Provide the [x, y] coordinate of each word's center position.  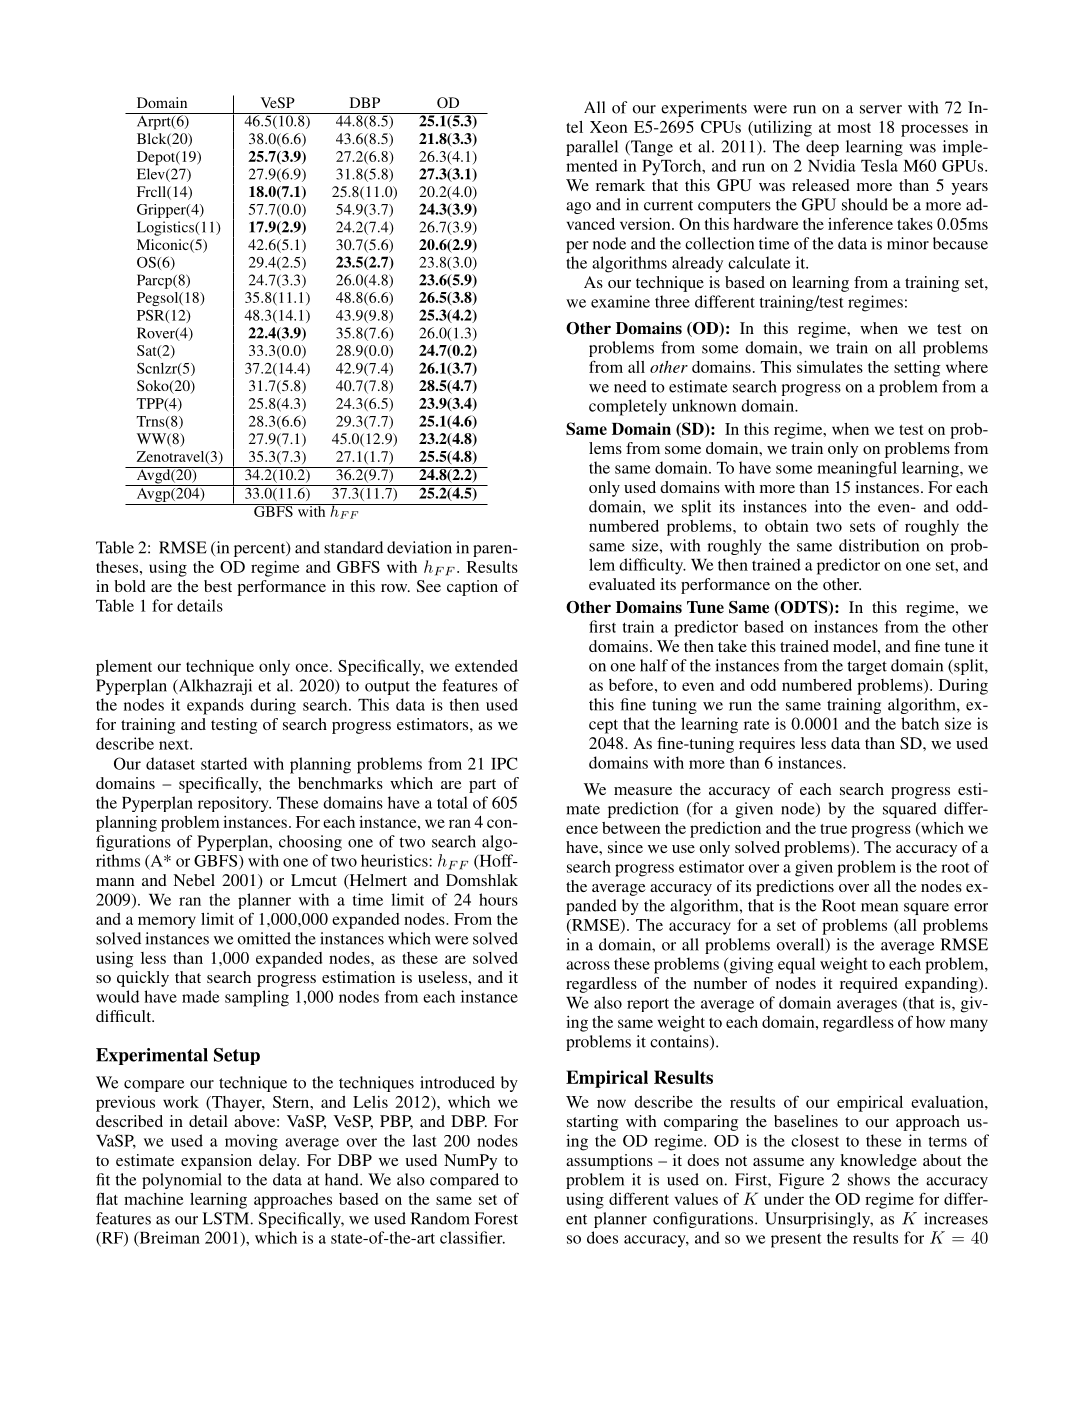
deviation [419, 547]
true [833, 829]
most [854, 128]
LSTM [225, 1218]
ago [578, 208]
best [218, 586]
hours [498, 899]
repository [234, 804]
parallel [592, 148]
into [828, 506]
